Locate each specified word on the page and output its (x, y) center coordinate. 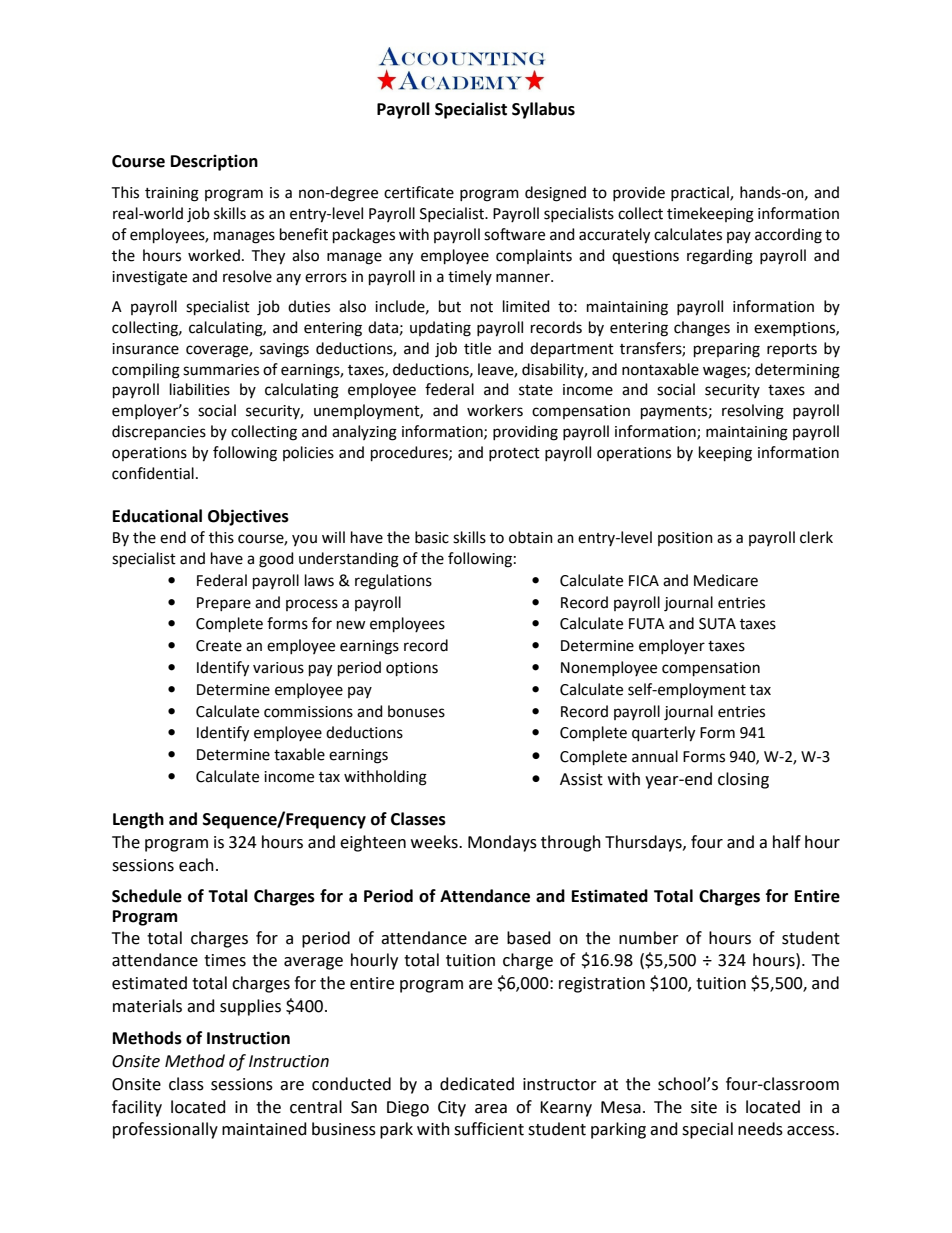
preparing (727, 350)
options (412, 669)
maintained (264, 1129)
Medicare (726, 580)
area (491, 1109)
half (787, 842)
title (477, 348)
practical (701, 193)
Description (214, 162)
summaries (221, 370)
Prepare (224, 604)
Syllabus (543, 110)
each (196, 865)
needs (760, 1129)
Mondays (502, 843)
